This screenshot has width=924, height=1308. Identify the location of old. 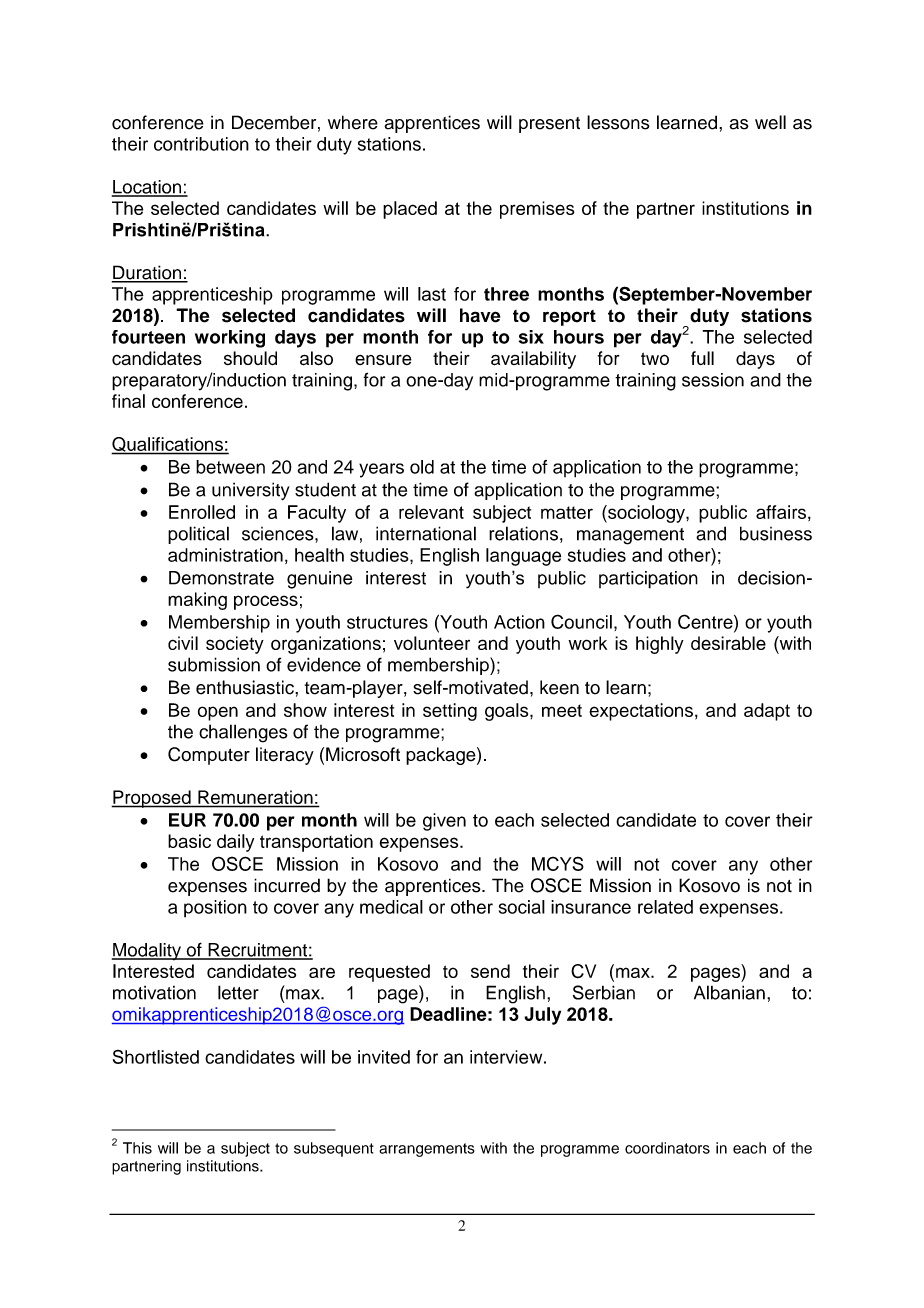
(422, 467).
